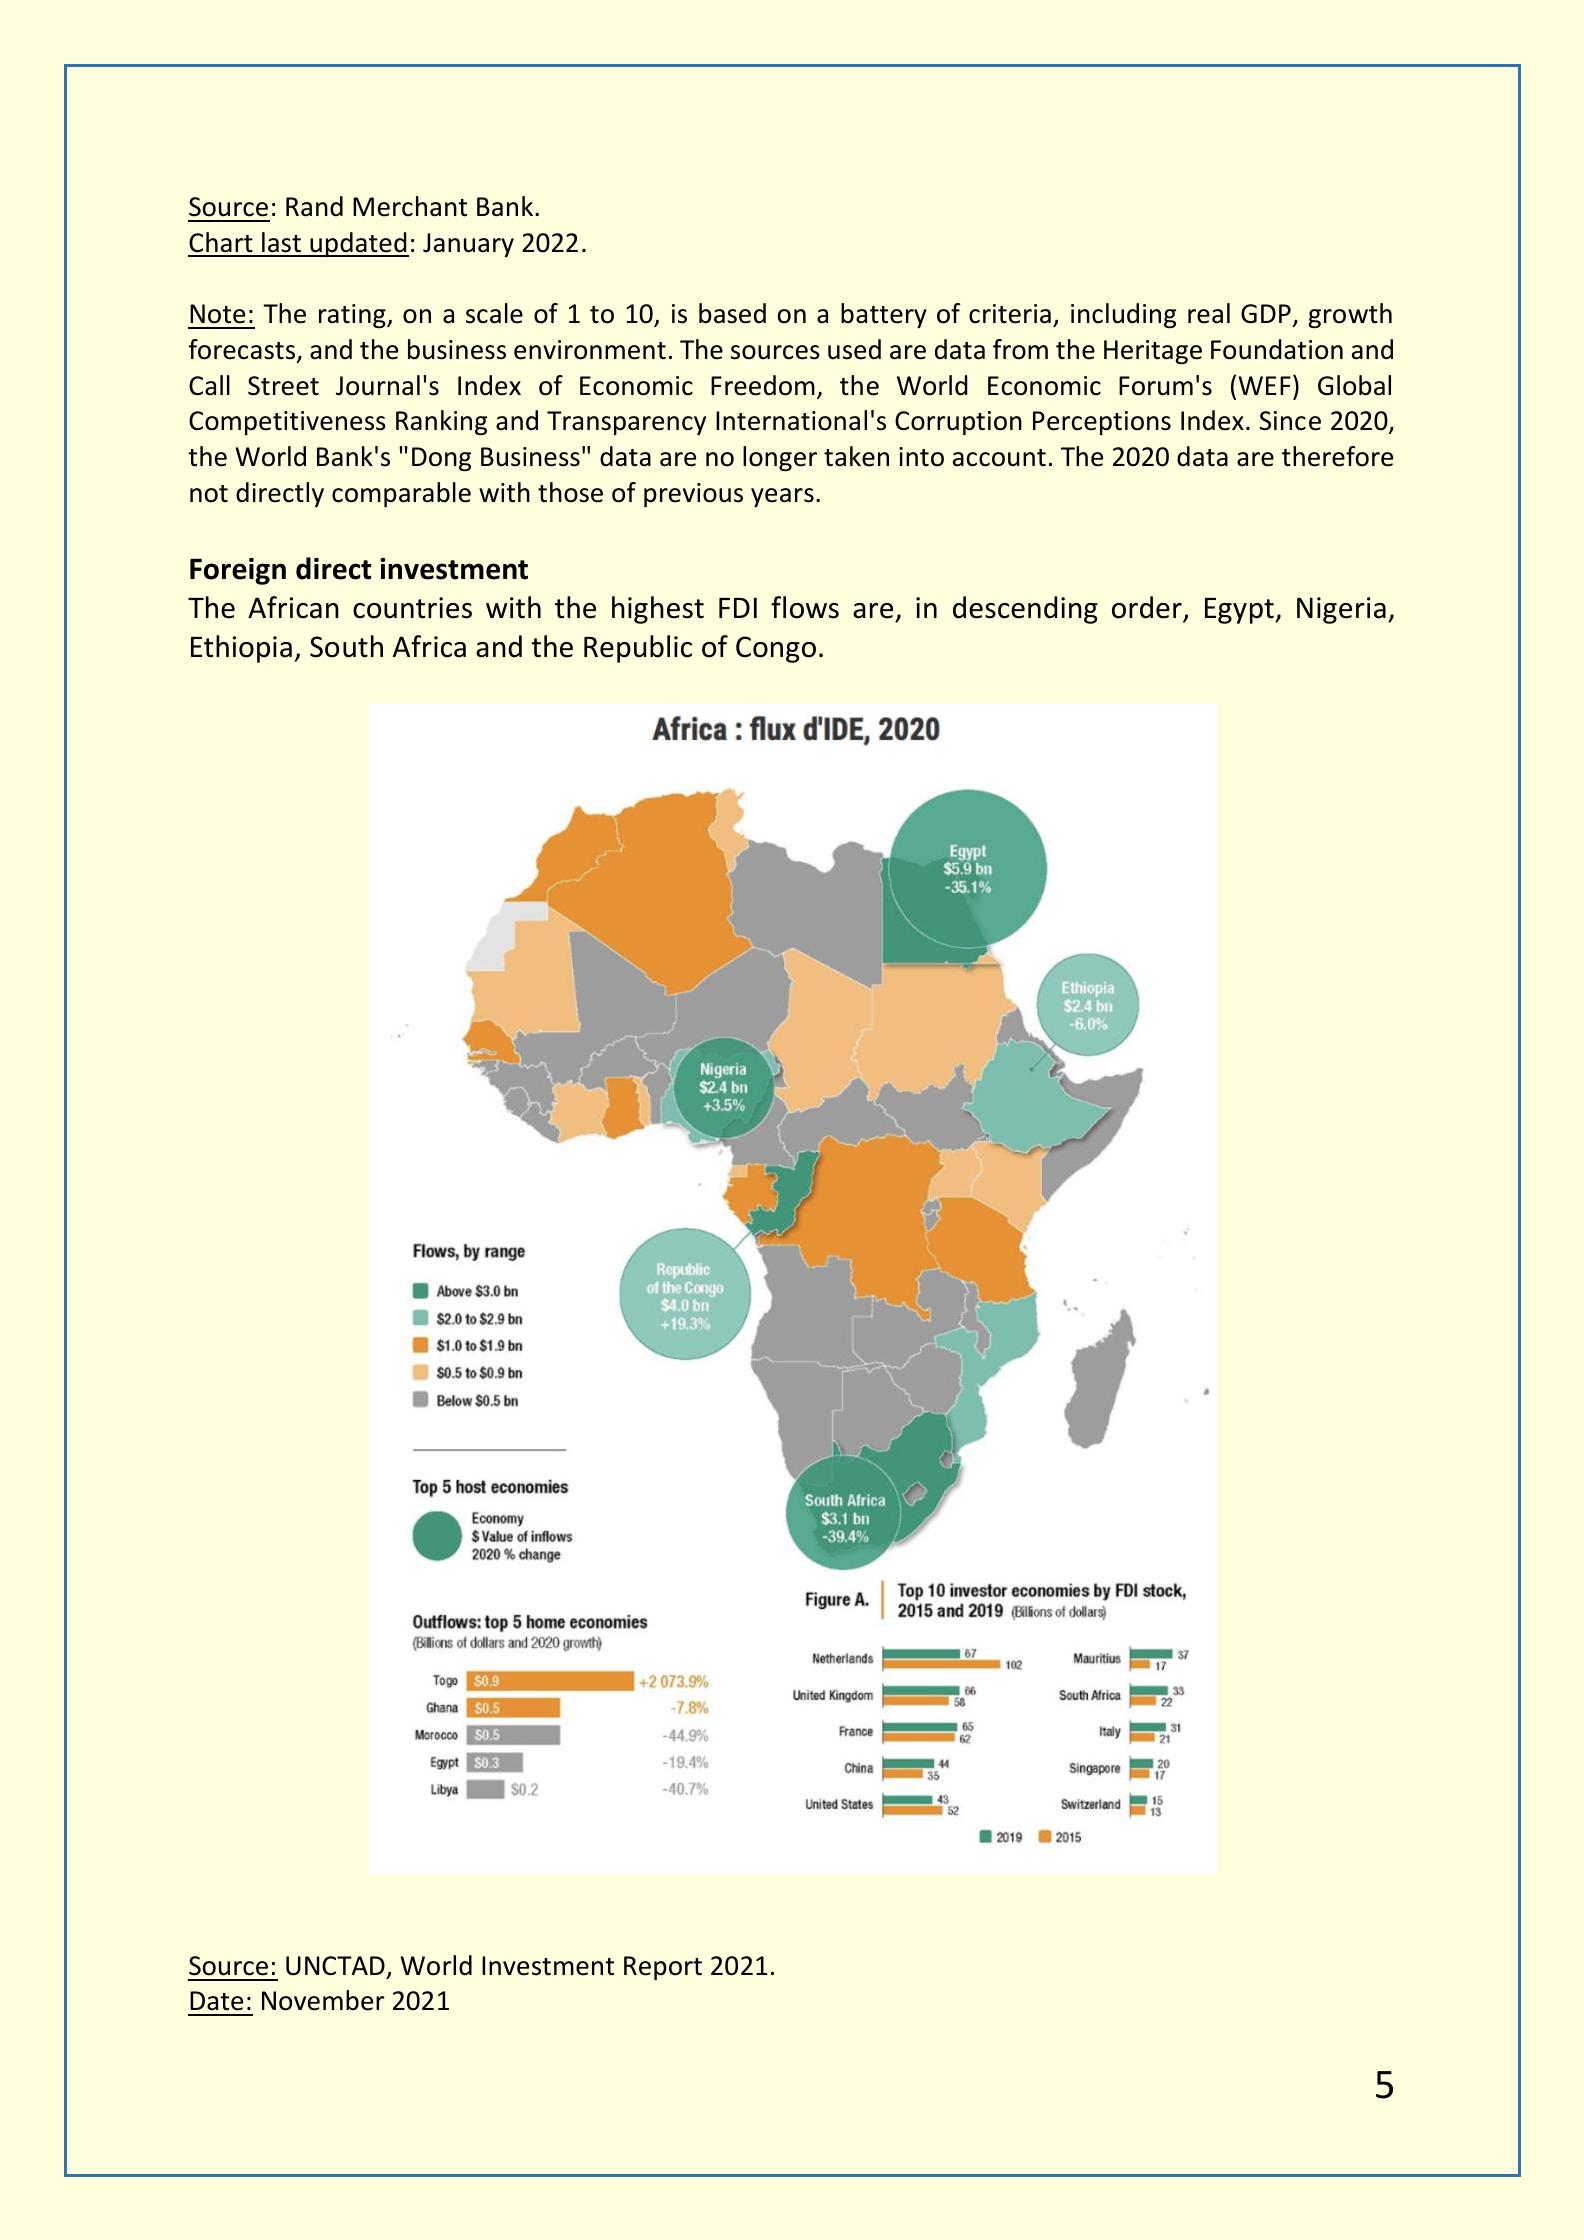 The width and height of the page is (1584, 2240). Describe the element at coordinates (412, 608) in the page. I see `countries` at that location.
